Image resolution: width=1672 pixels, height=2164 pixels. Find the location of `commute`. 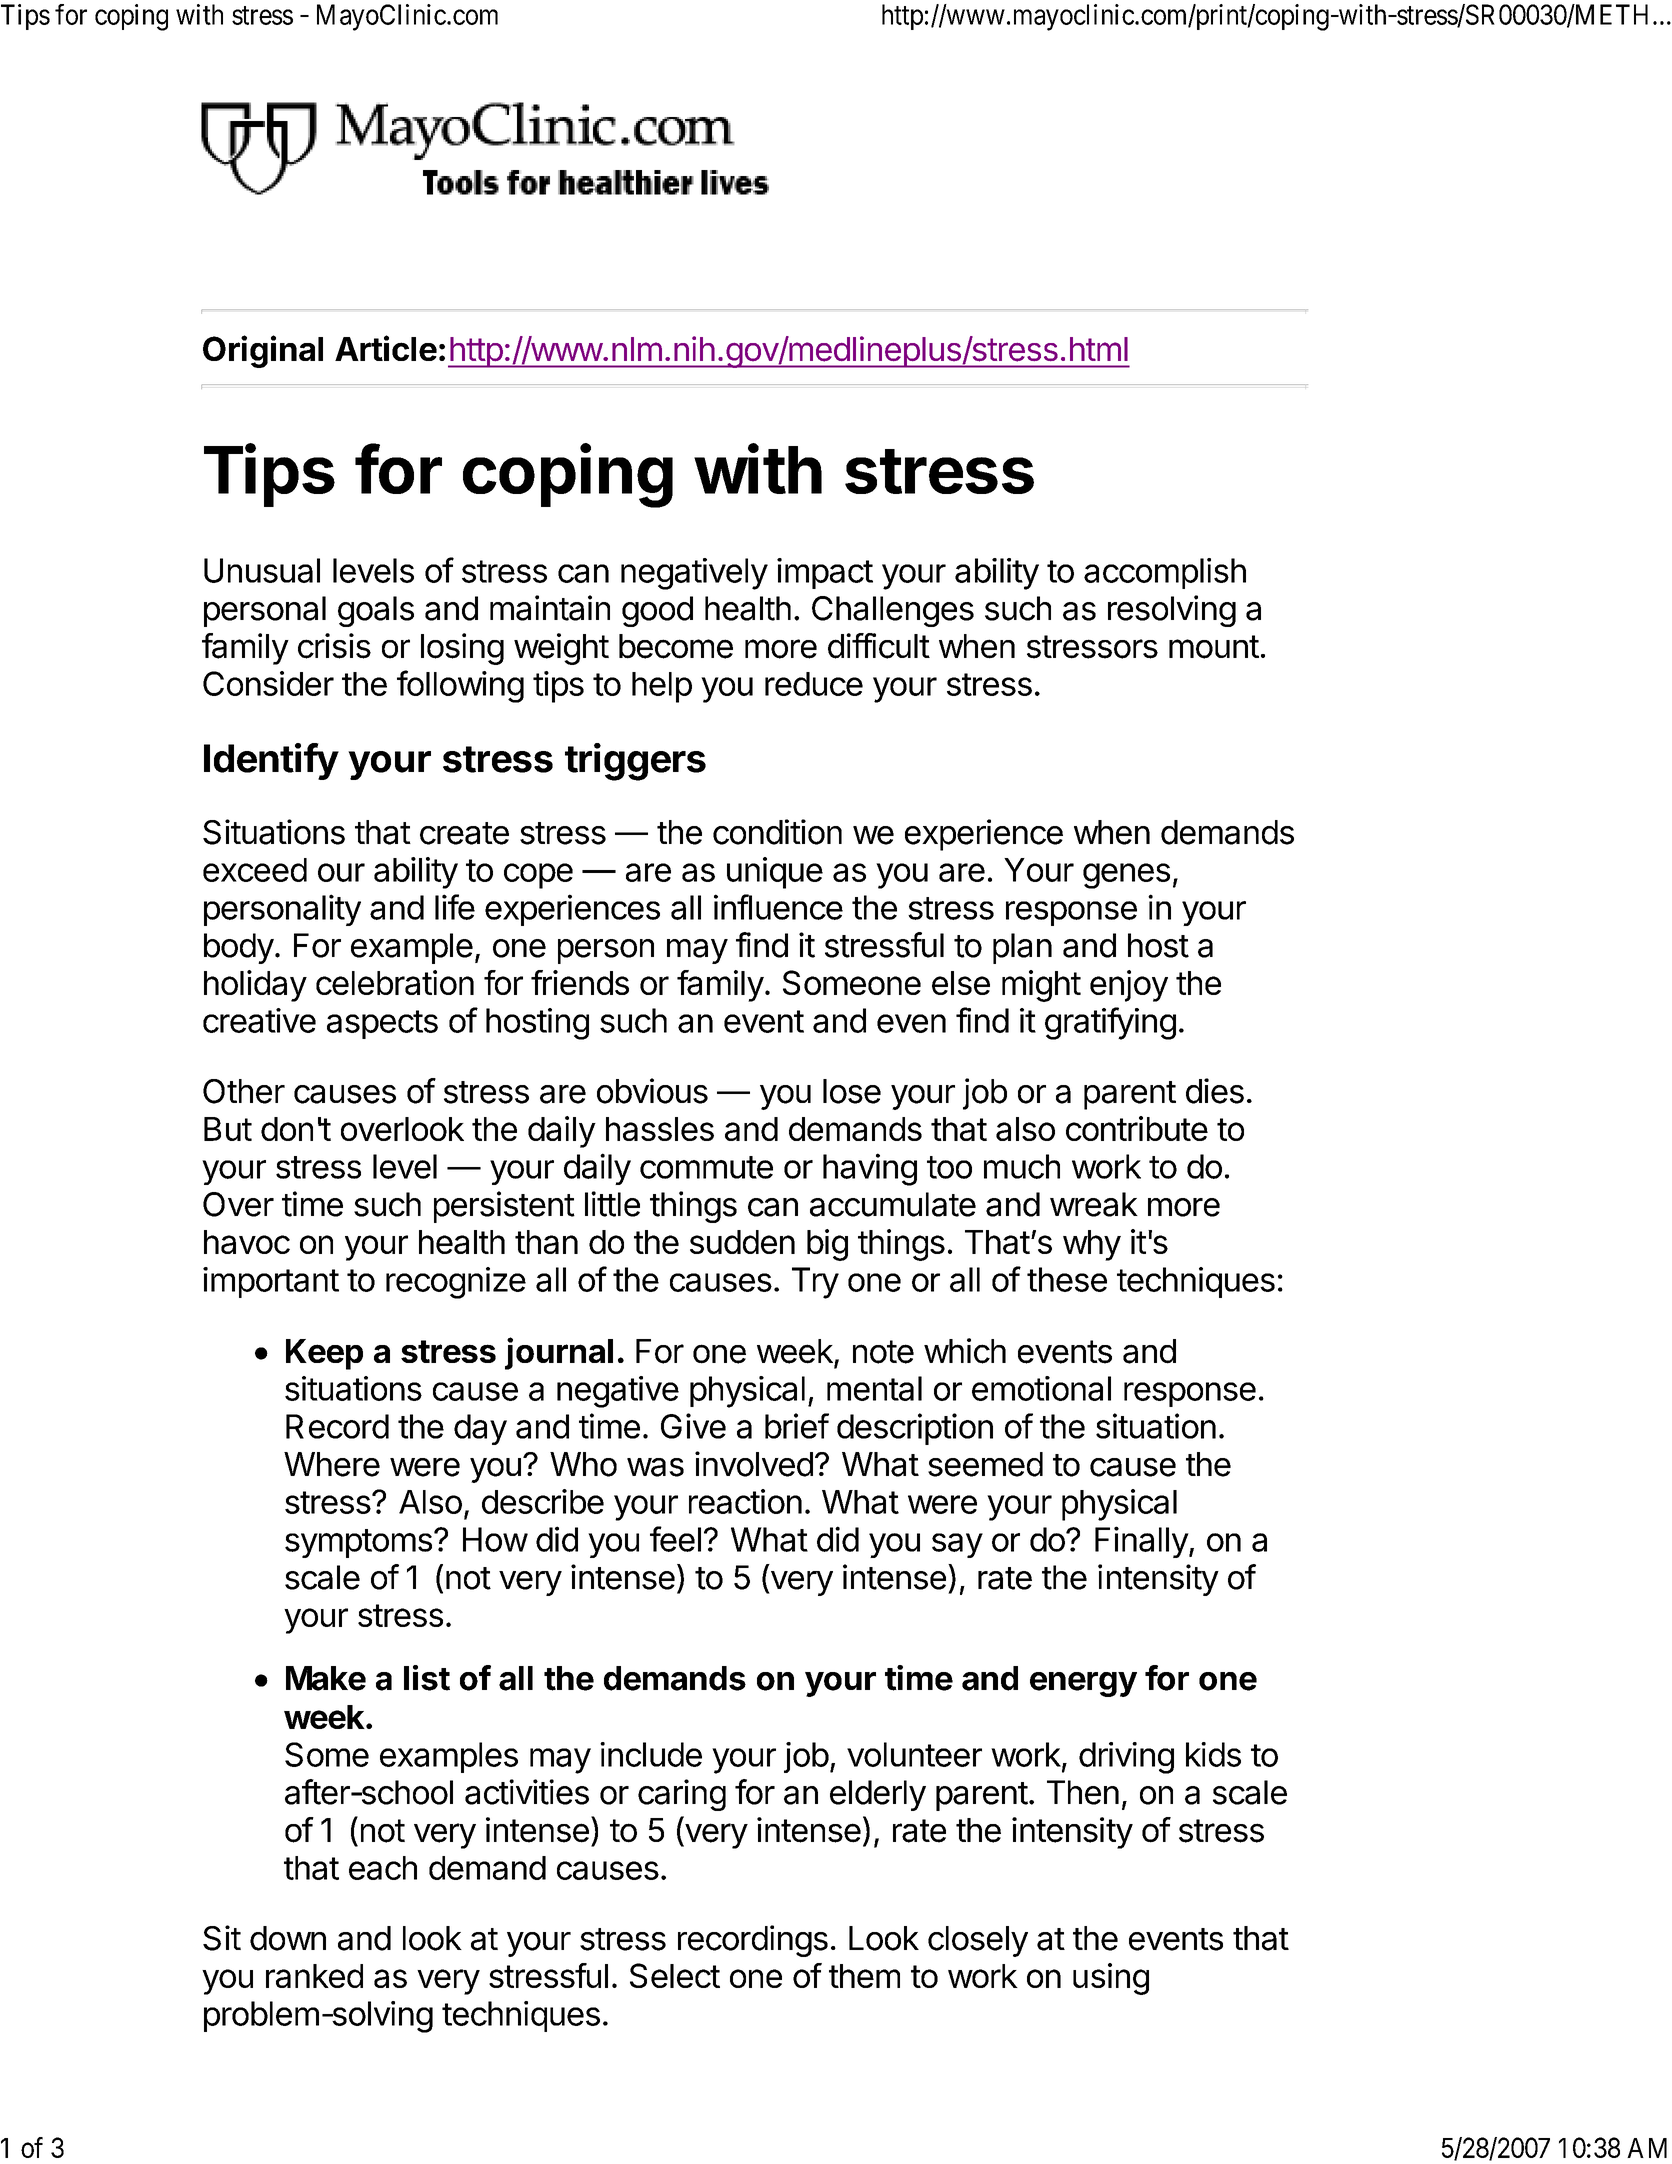

commute is located at coordinates (706, 1167).
